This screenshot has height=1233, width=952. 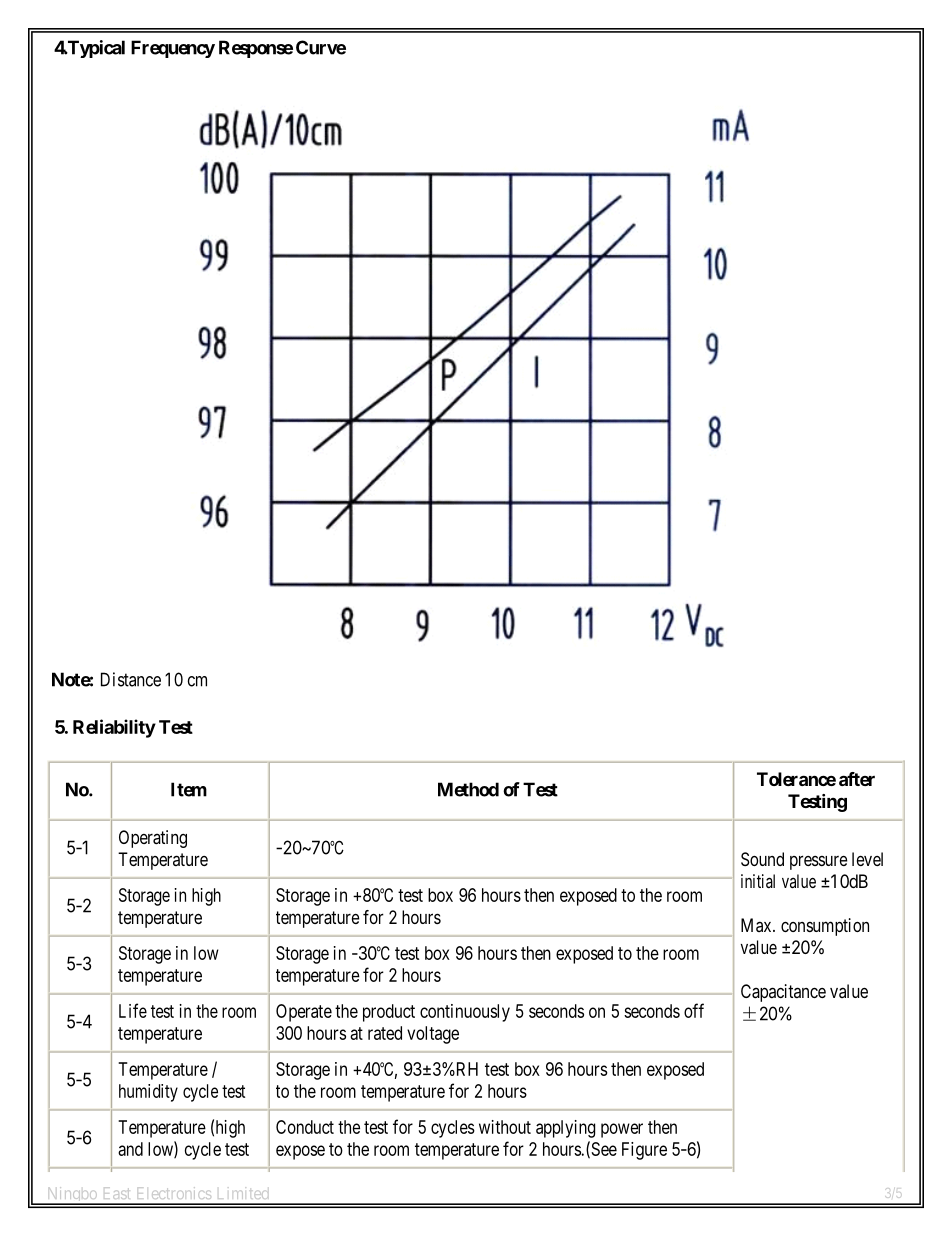 I want to click on Operating, so click(x=153, y=839).
